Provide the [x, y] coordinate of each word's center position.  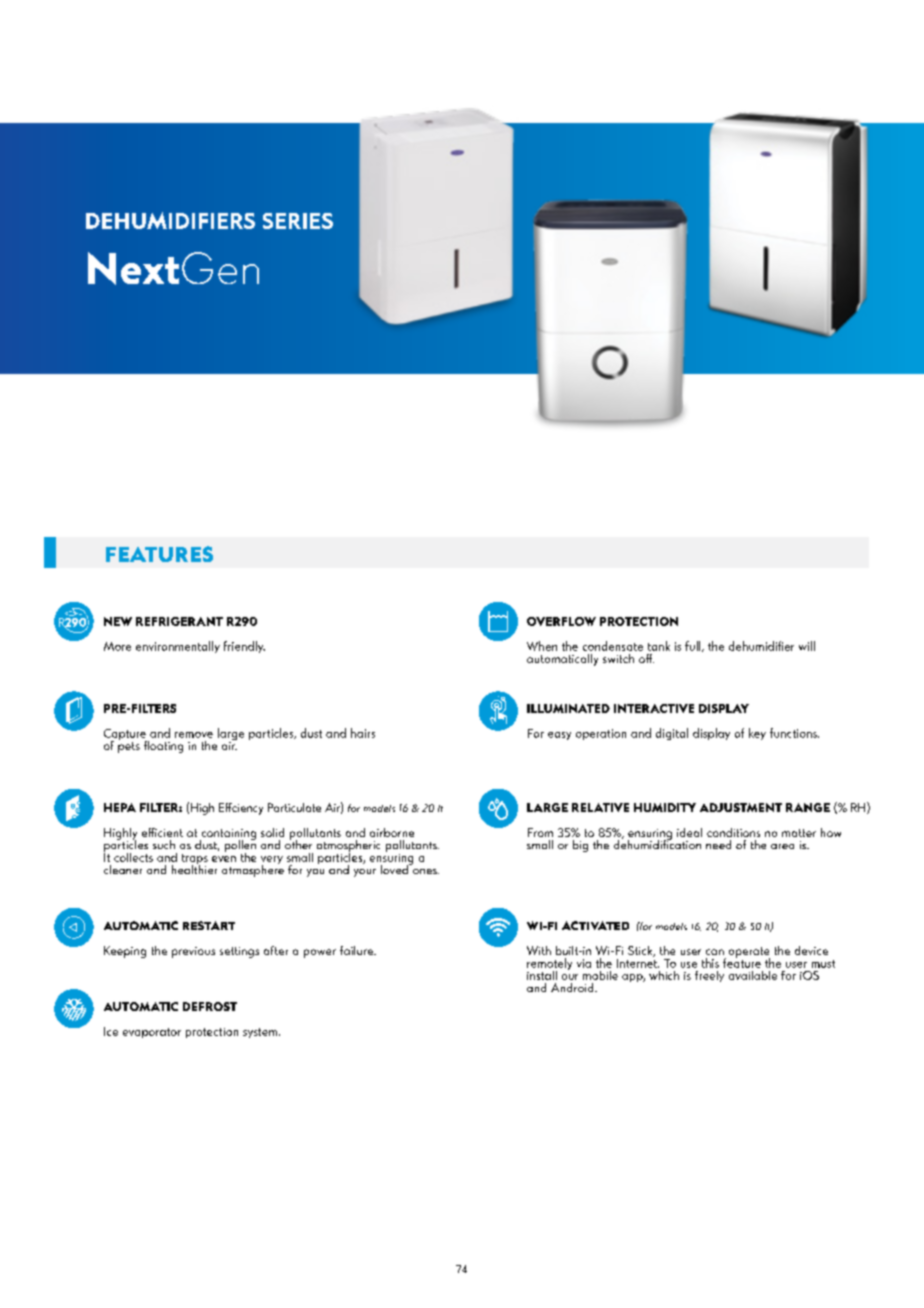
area [782, 846]
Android [573, 987]
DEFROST [210, 1006]
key [757, 734]
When [542, 646]
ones [426, 871]
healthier [194, 868]
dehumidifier [761, 646]
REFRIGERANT [179, 621]
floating [163, 747]
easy [559, 736]
